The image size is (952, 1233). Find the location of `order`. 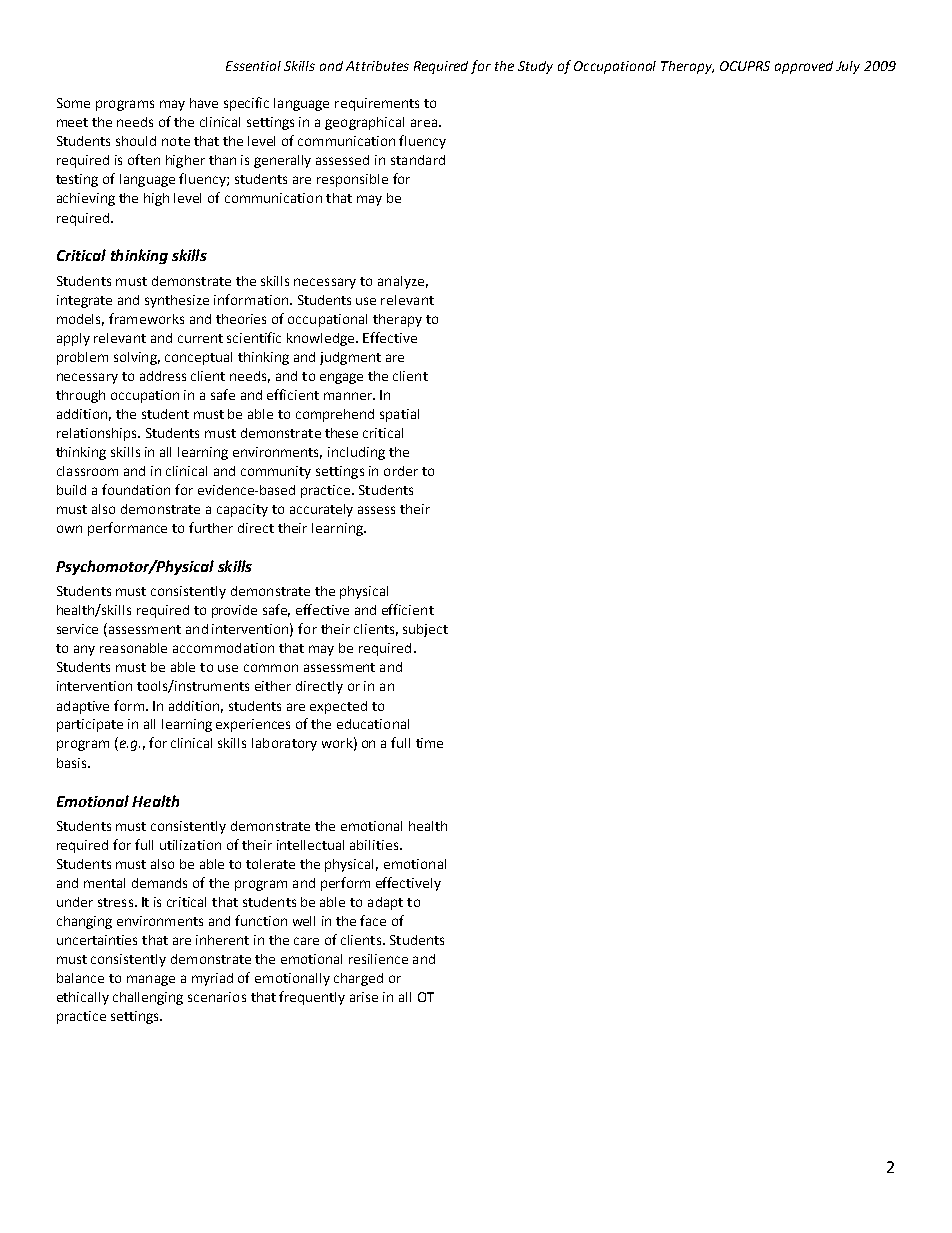

order is located at coordinates (401, 471).
